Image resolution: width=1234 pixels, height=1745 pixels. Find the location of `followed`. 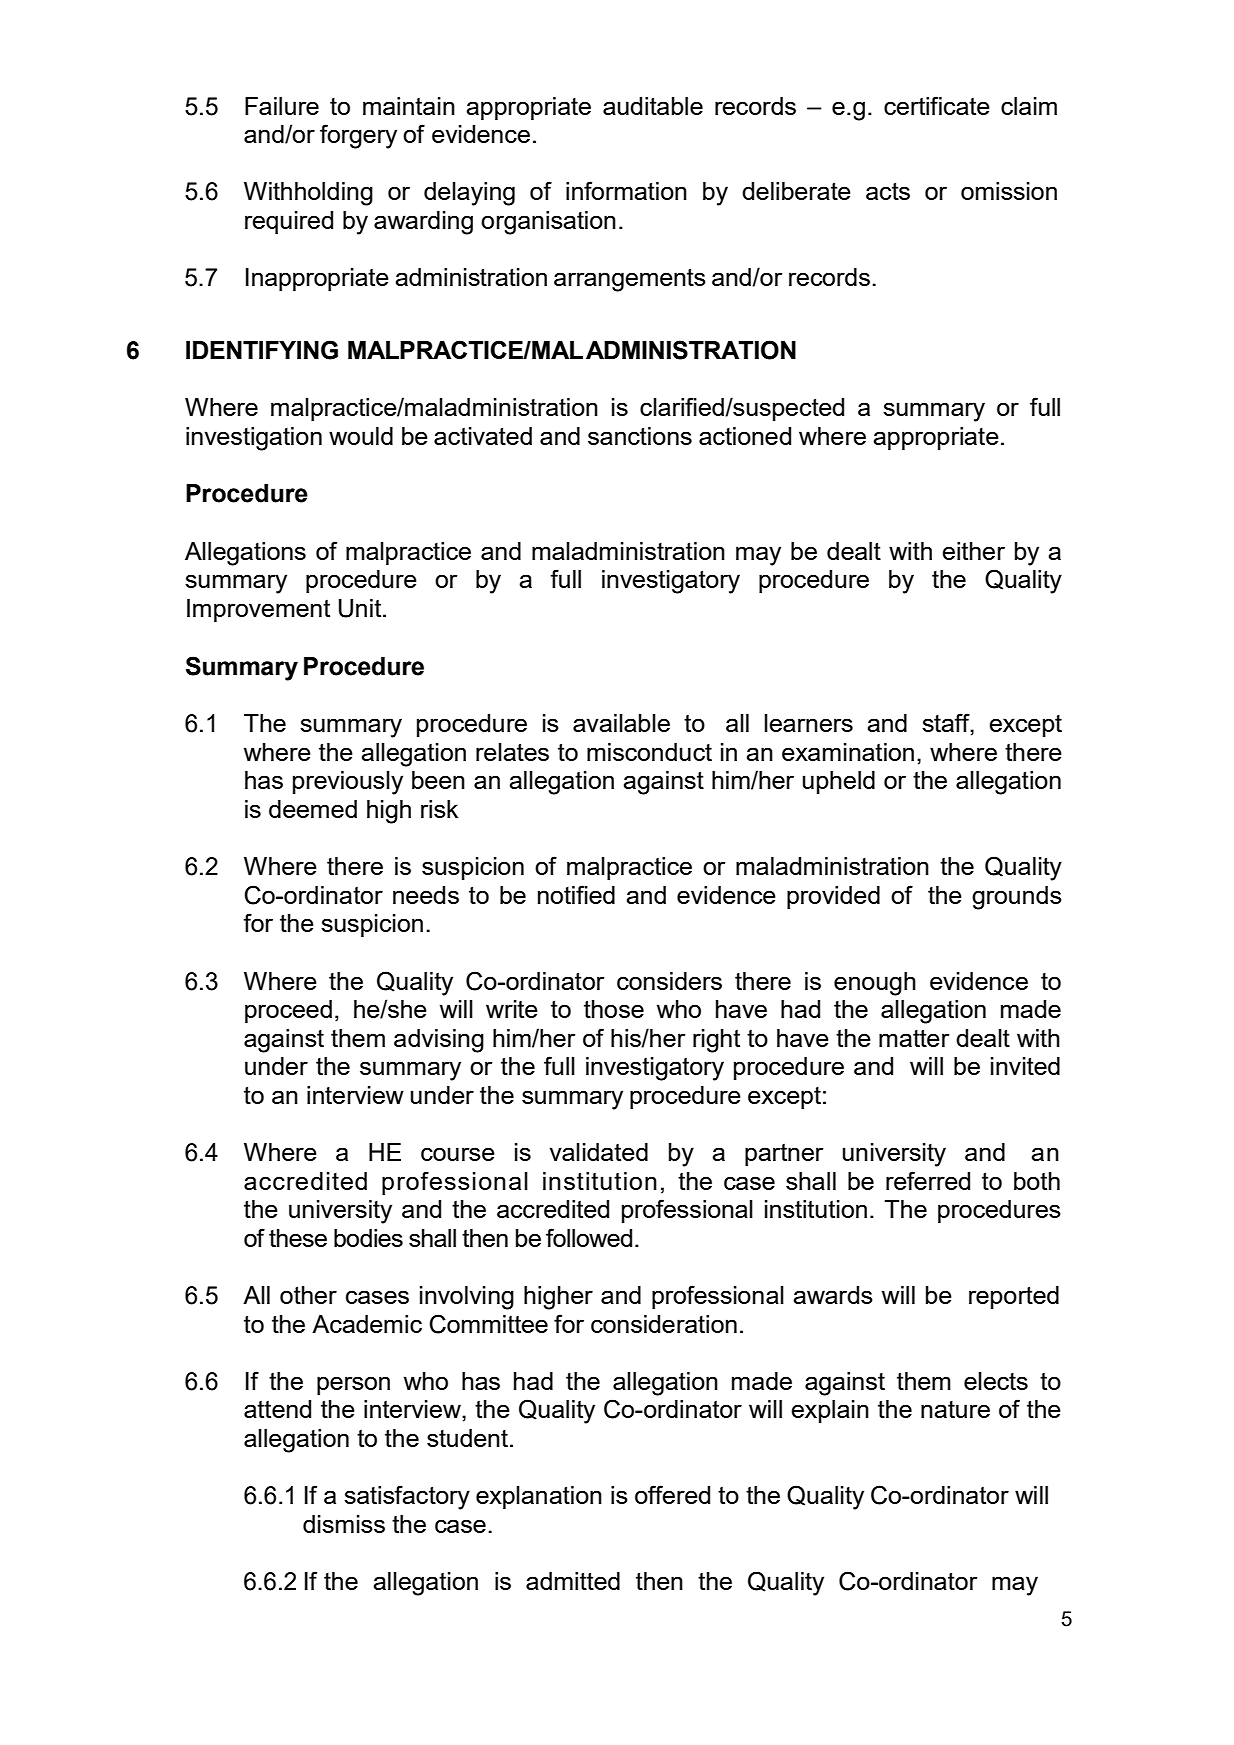

followed is located at coordinates (589, 1237).
